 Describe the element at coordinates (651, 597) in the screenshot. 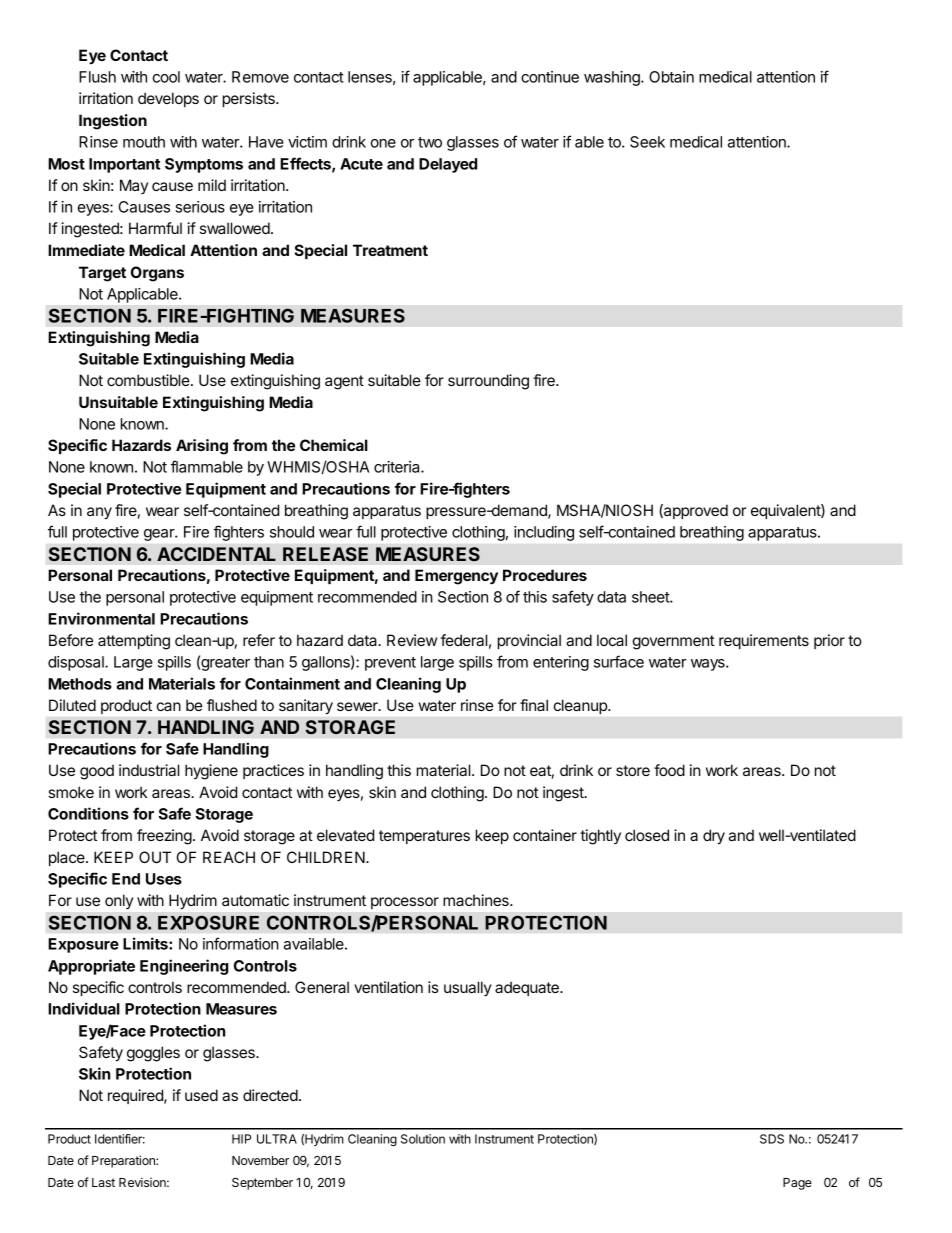

I see `sheet` at that location.
